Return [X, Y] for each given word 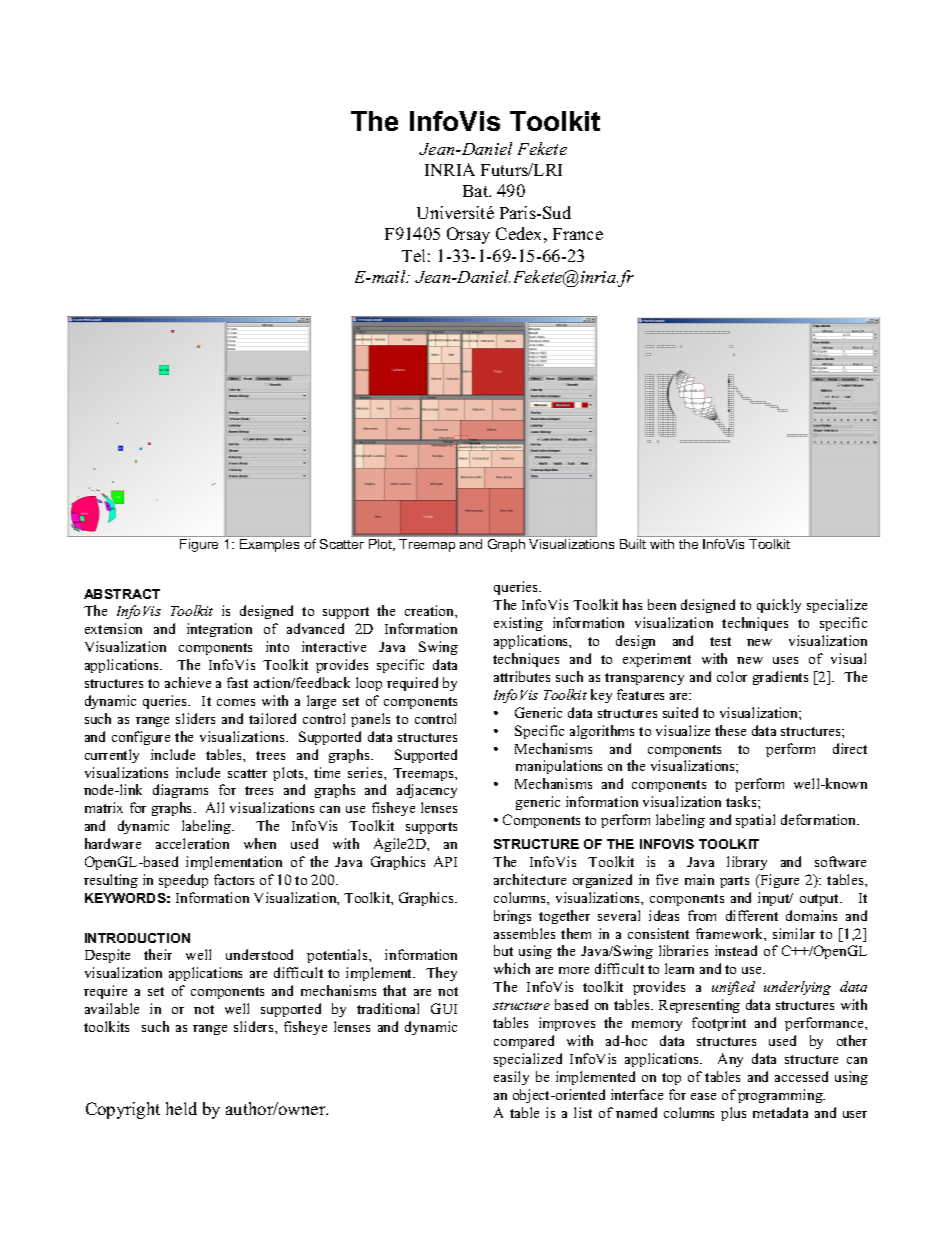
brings [512, 917]
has [632, 604]
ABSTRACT [122, 594]
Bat [477, 191]
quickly [779, 606]
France [578, 234]
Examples [269, 545]
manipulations [559, 767]
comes [236, 702]
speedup [183, 881]
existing [518, 624]
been [662, 604]
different [752, 915]
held [181, 1108]
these [730, 730]
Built [633, 544]
